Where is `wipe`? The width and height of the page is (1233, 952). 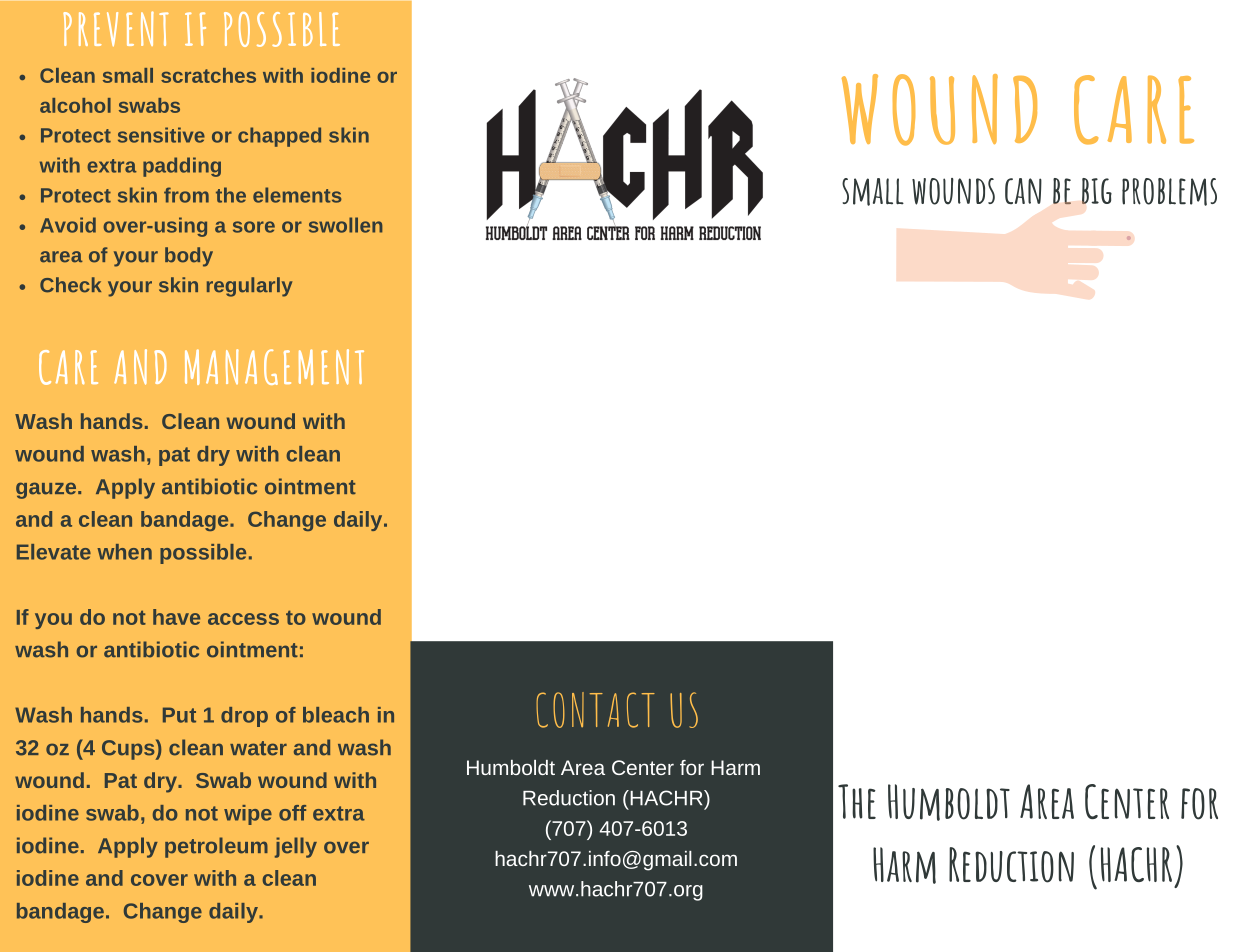
wipe is located at coordinates (248, 815).
